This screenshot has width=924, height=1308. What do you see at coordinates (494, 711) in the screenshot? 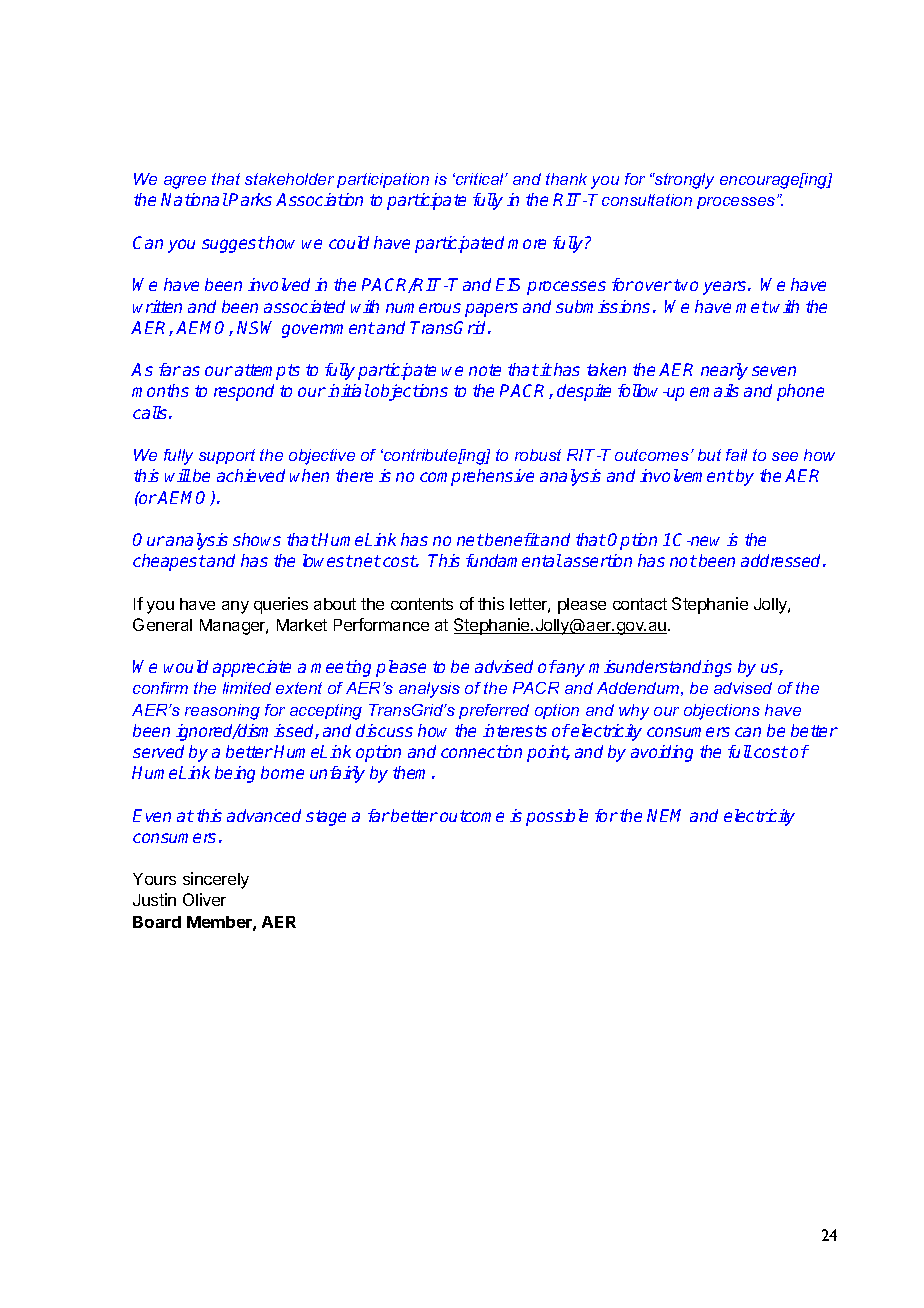
I see `preferred` at bounding box center [494, 711].
